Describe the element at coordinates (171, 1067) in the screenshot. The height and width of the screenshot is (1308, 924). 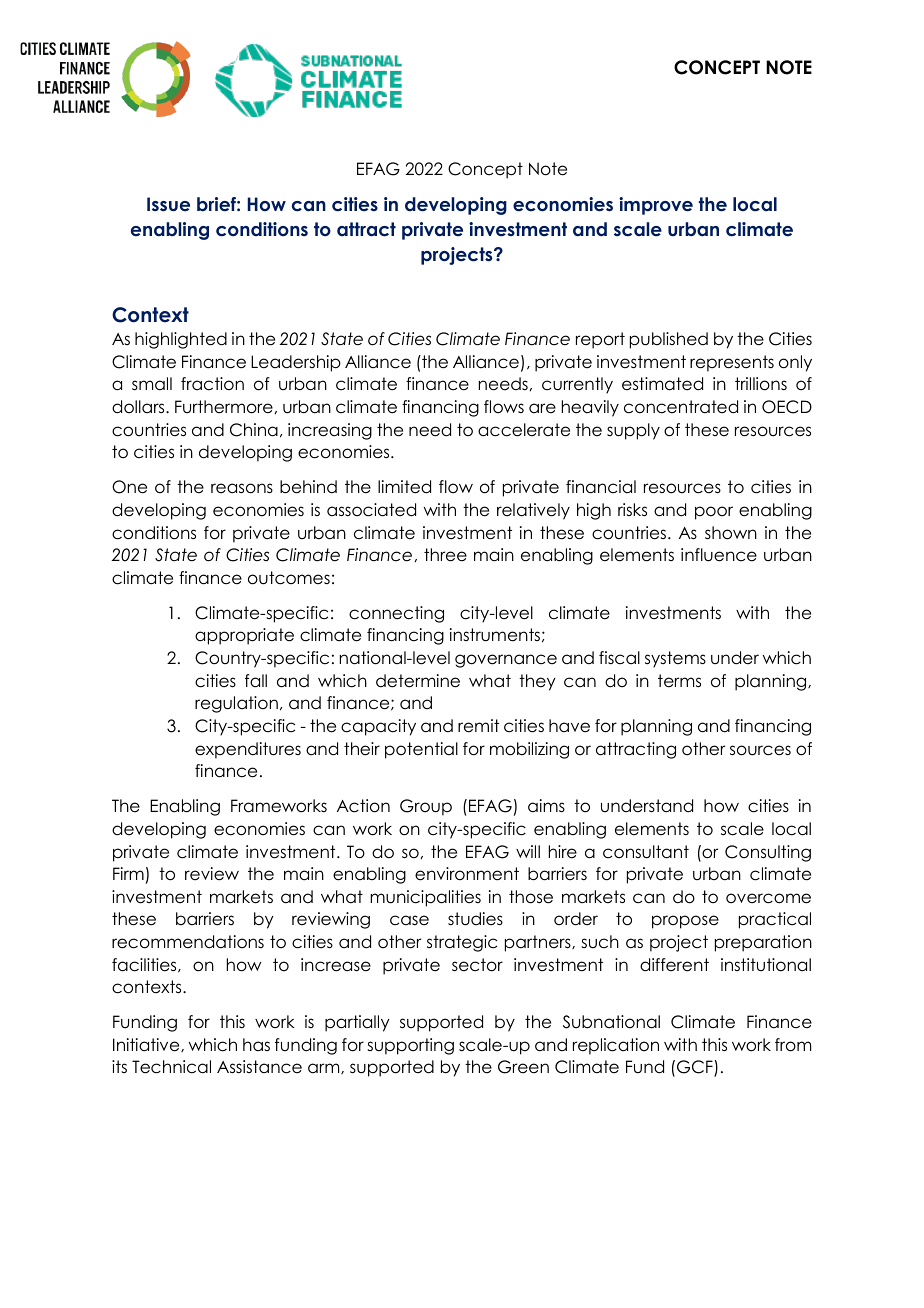
I see `Technical` at that location.
